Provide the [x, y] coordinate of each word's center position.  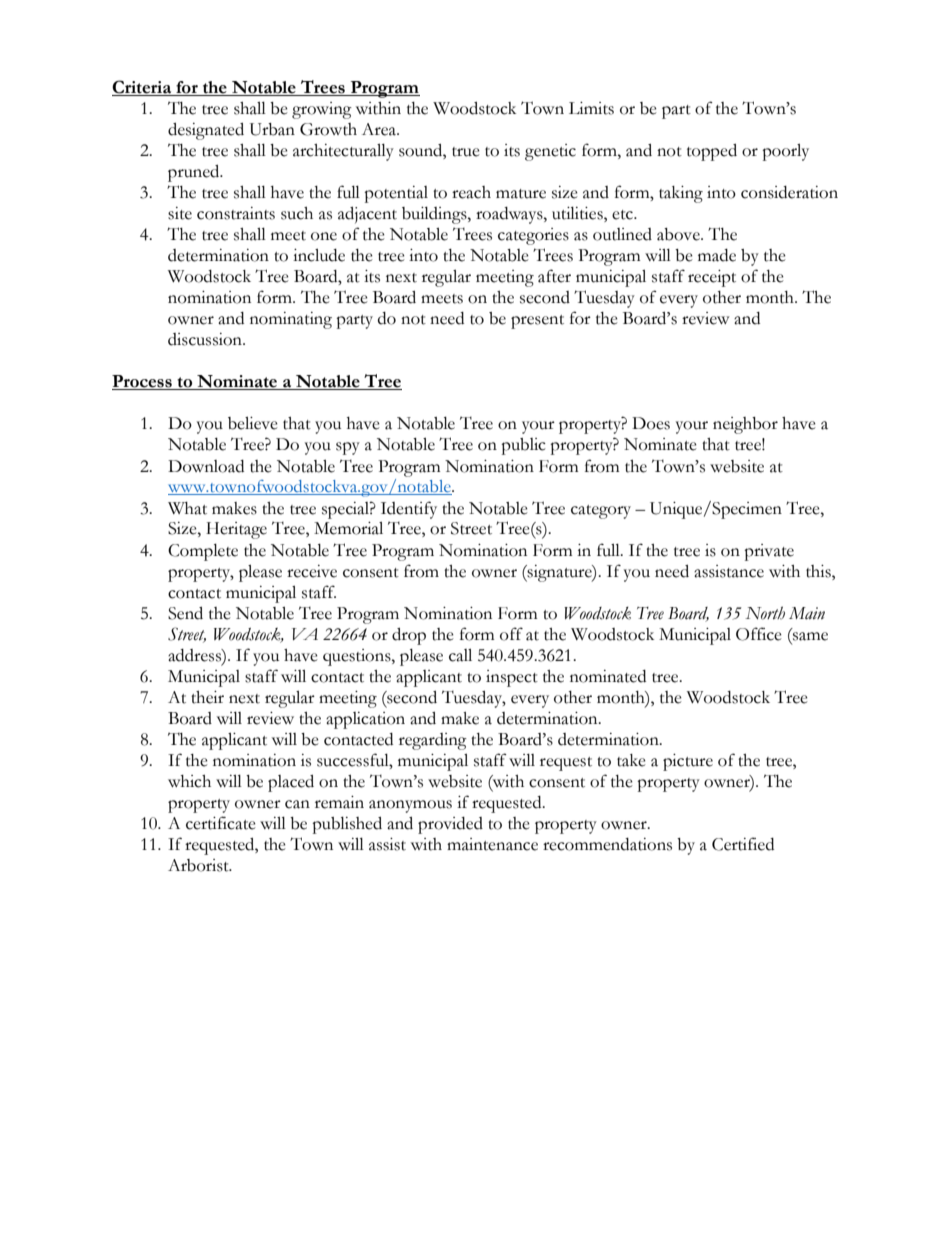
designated [206, 131]
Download [206, 466]
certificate [221, 823]
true [466, 152]
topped [712, 152]
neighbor [745, 425]
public [523, 446]
